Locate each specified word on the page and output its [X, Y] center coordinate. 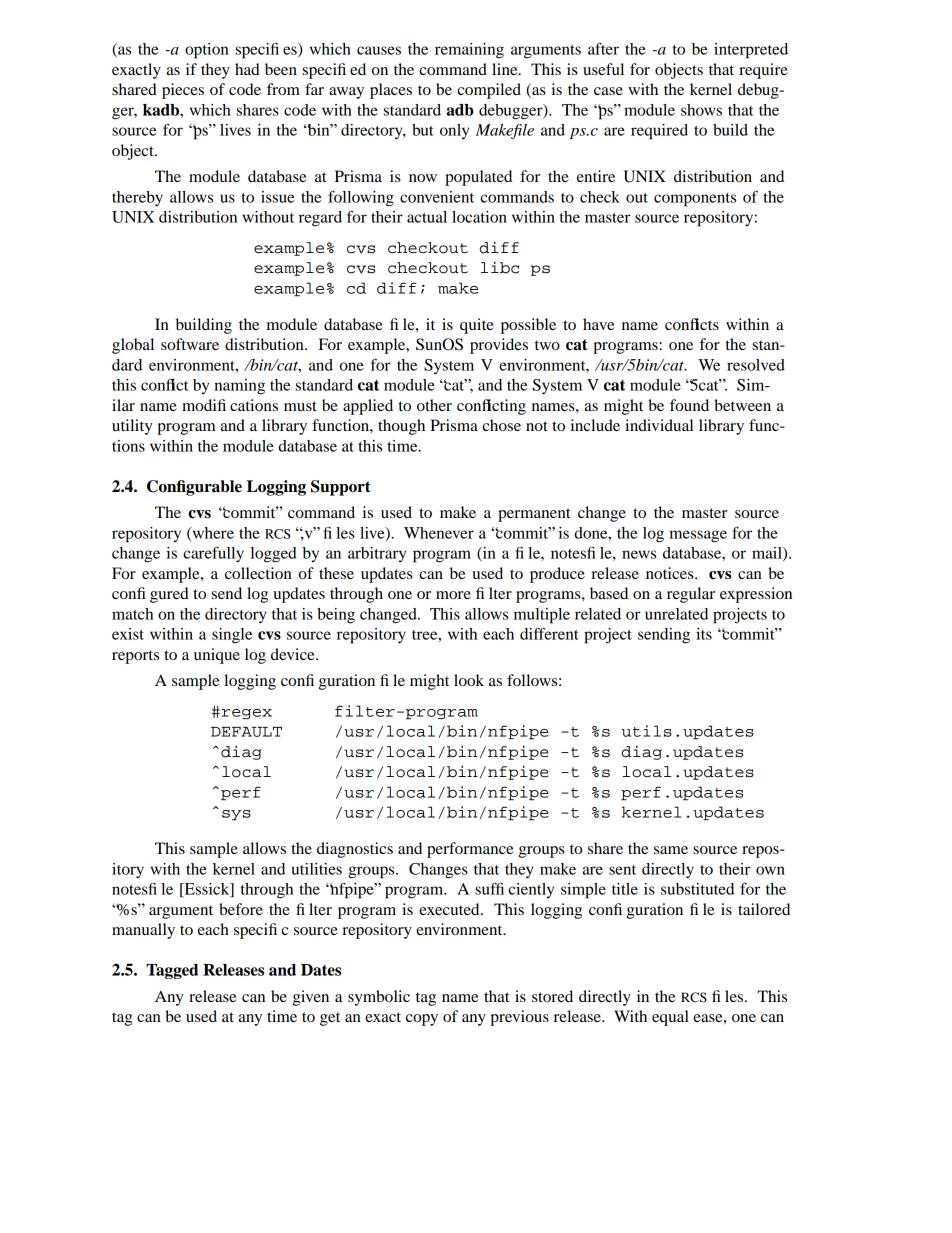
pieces [183, 91]
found [689, 405]
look [469, 680]
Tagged [172, 971]
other [434, 405]
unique [217, 656]
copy [422, 1020]
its [704, 634]
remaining [469, 51]
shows [701, 110]
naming [239, 387]
